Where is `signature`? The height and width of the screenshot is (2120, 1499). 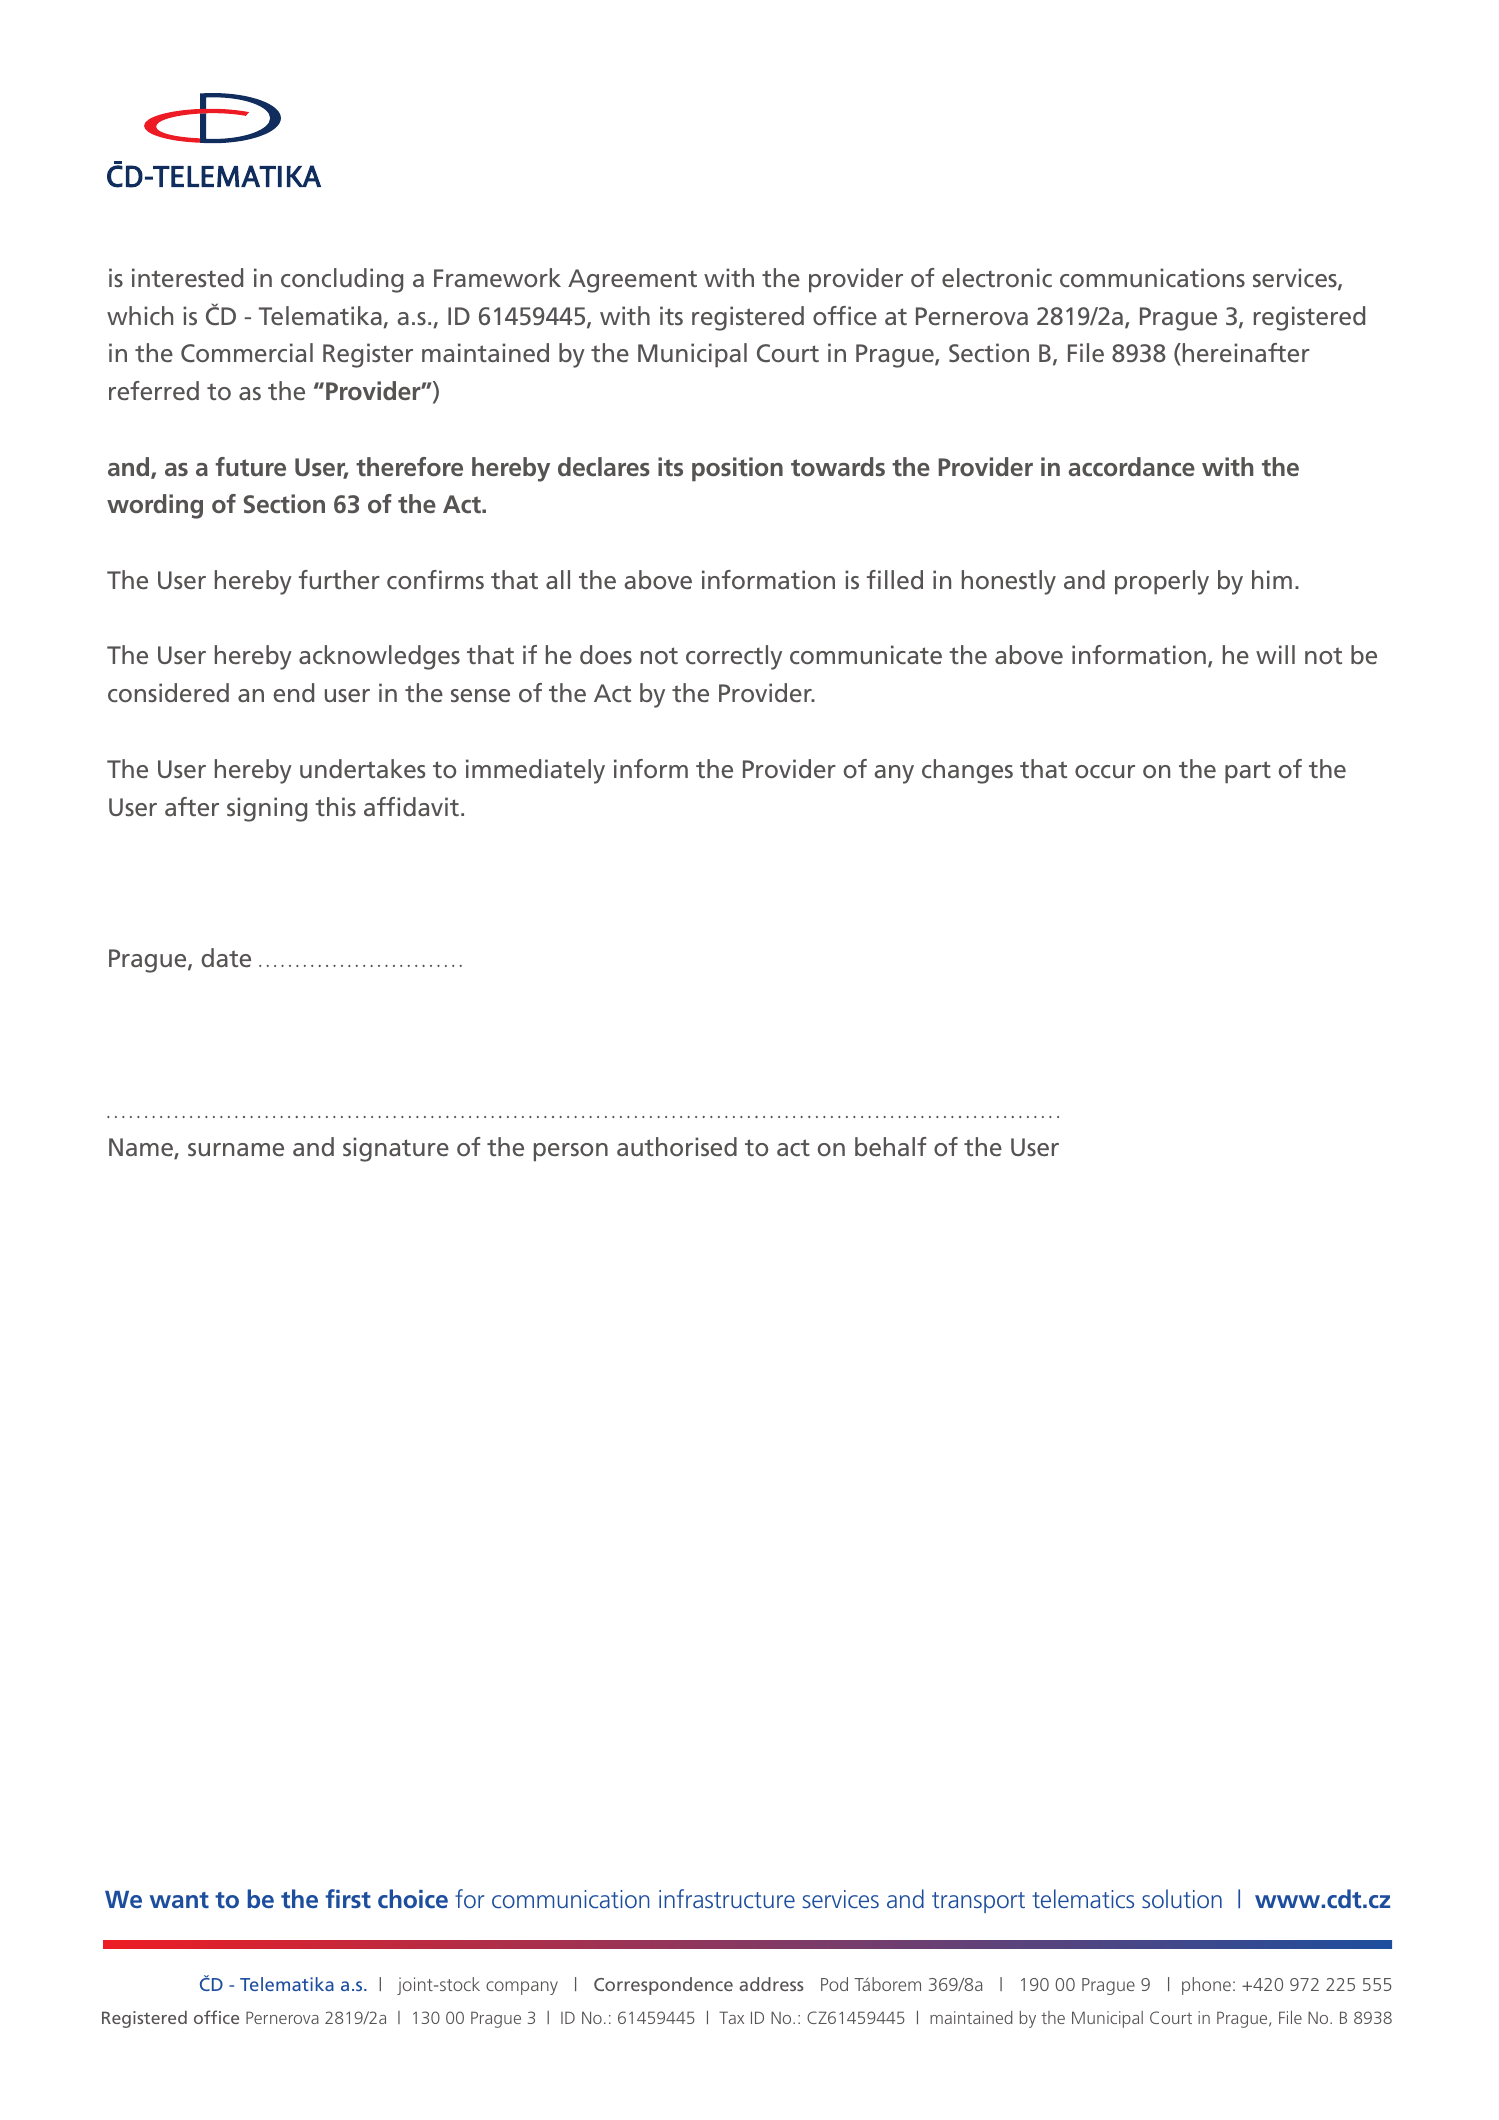 signature is located at coordinates (396, 1149).
